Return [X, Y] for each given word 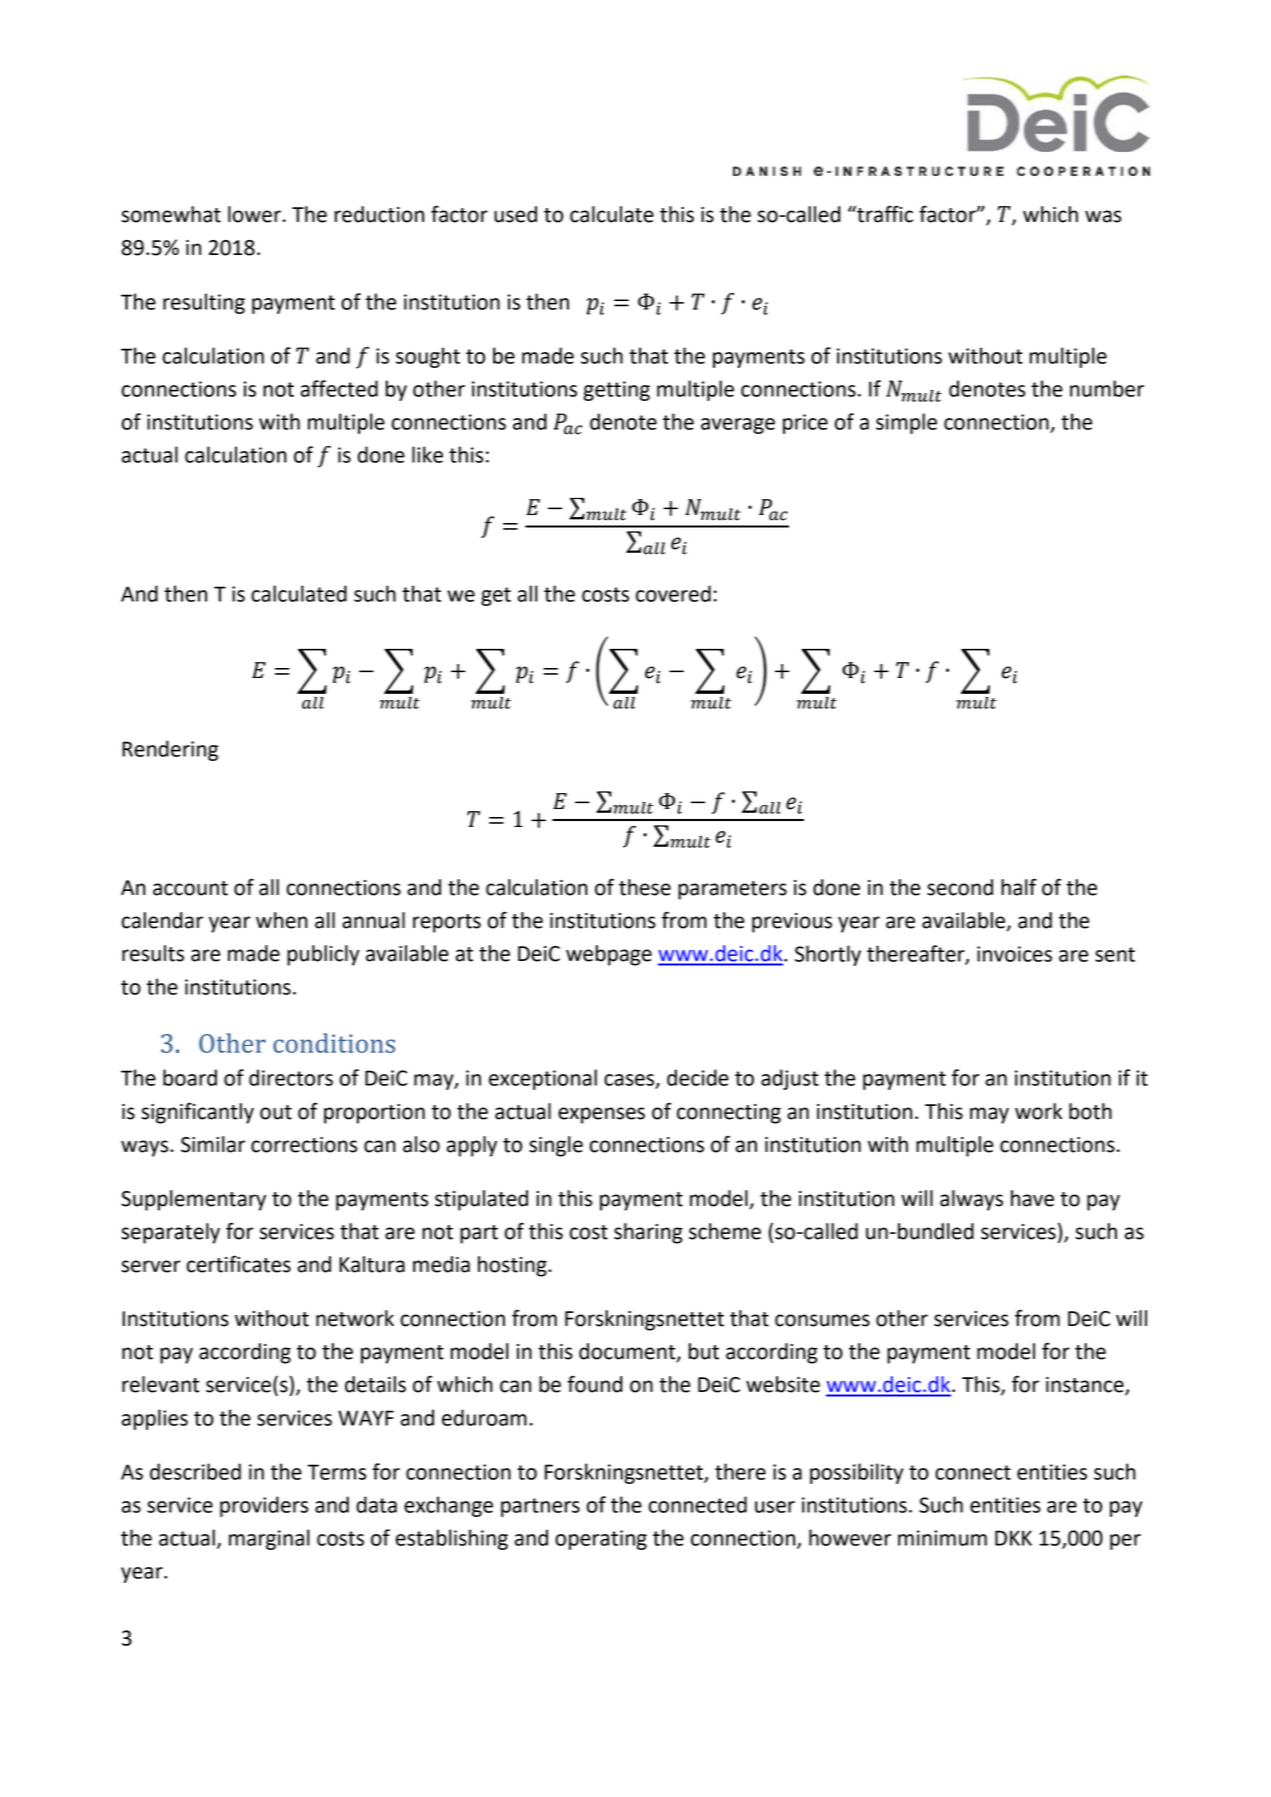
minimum [942, 1538]
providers [264, 1506]
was [1103, 216]
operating [601, 1540]
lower [254, 214]
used [515, 214]
